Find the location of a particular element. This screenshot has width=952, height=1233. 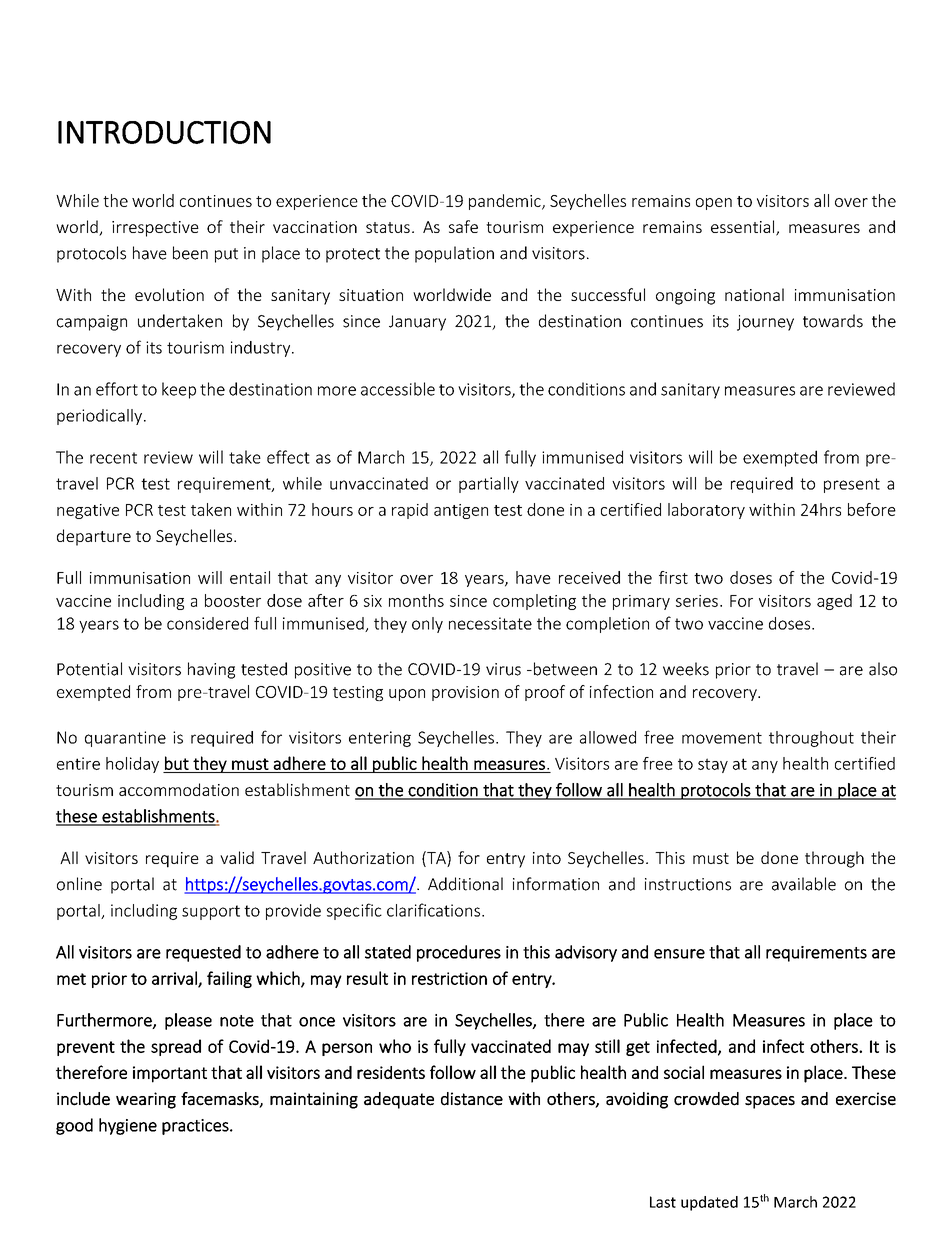

INTRODUCTION is located at coordinates (164, 132).
